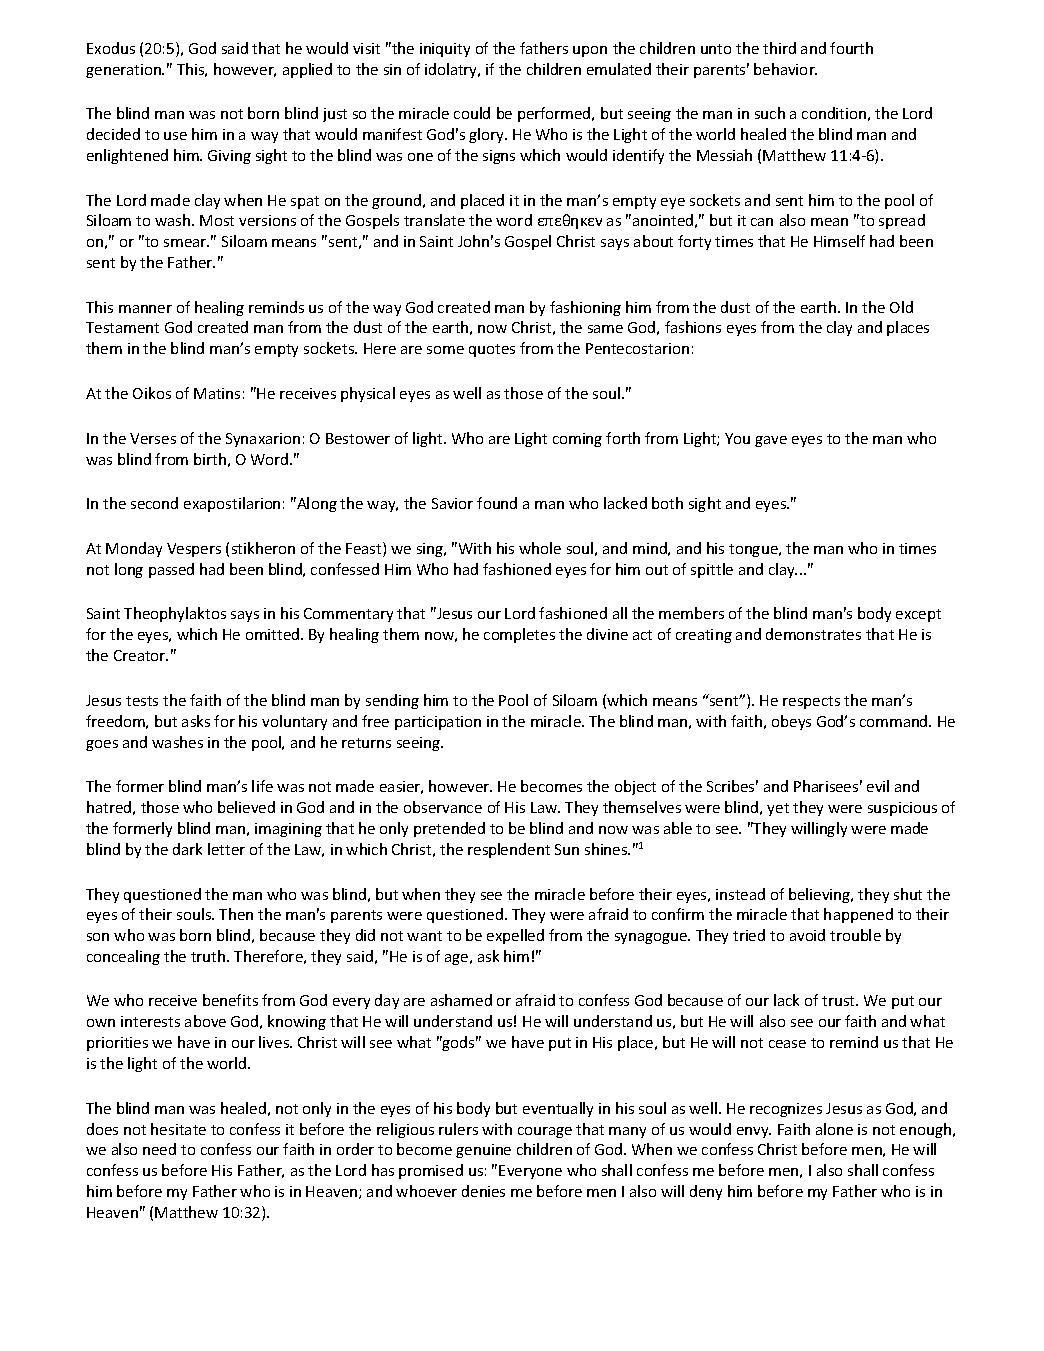  What do you see at coordinates (807, 935) in the screenshot?
I see `avoid` at bounding box center [807, 935].
